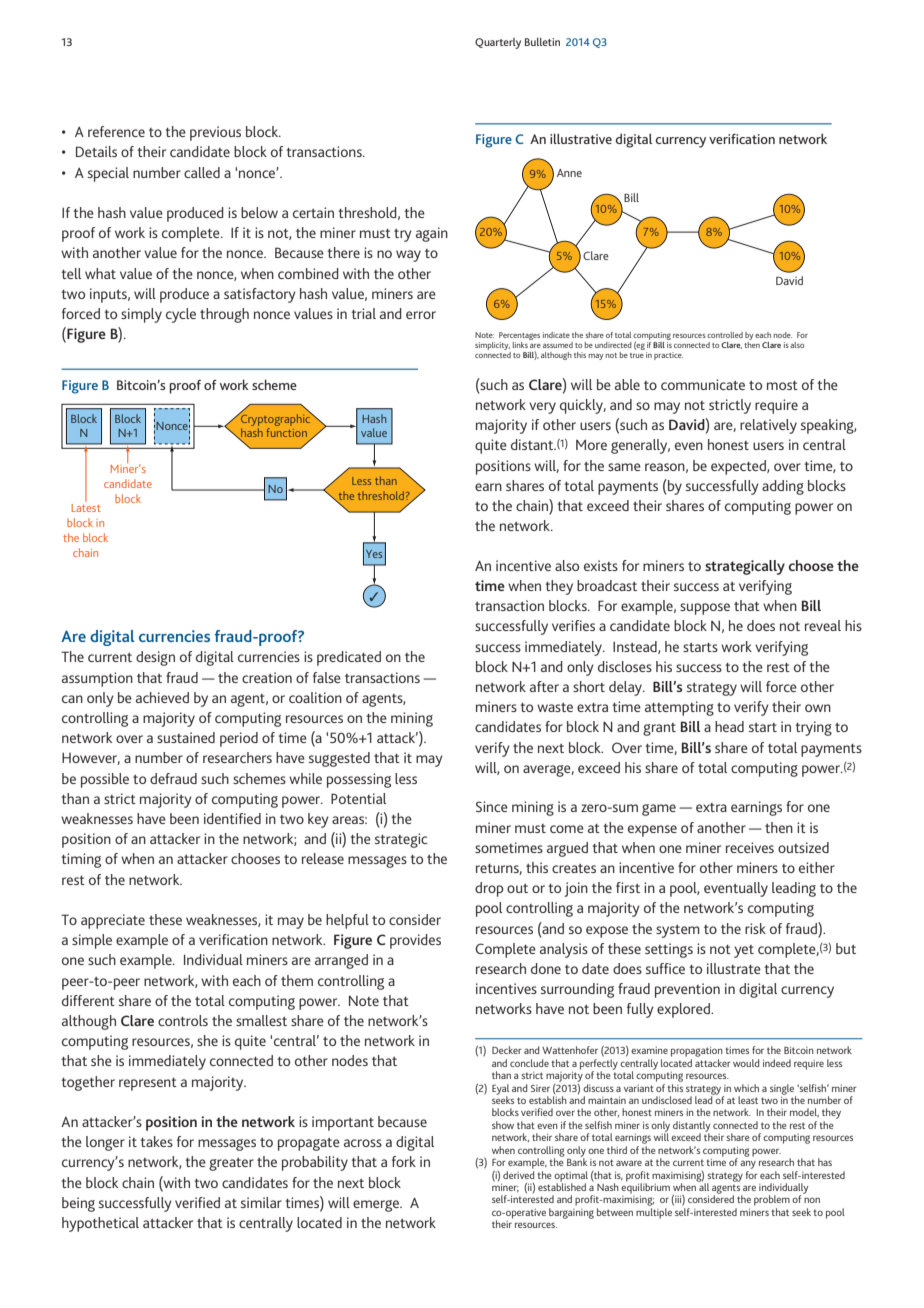 Image resolution: width=924 pixels, height=1308 pixels. Describe the element at coordinates (156, 1141) in the document. I see `takes` at that location.
